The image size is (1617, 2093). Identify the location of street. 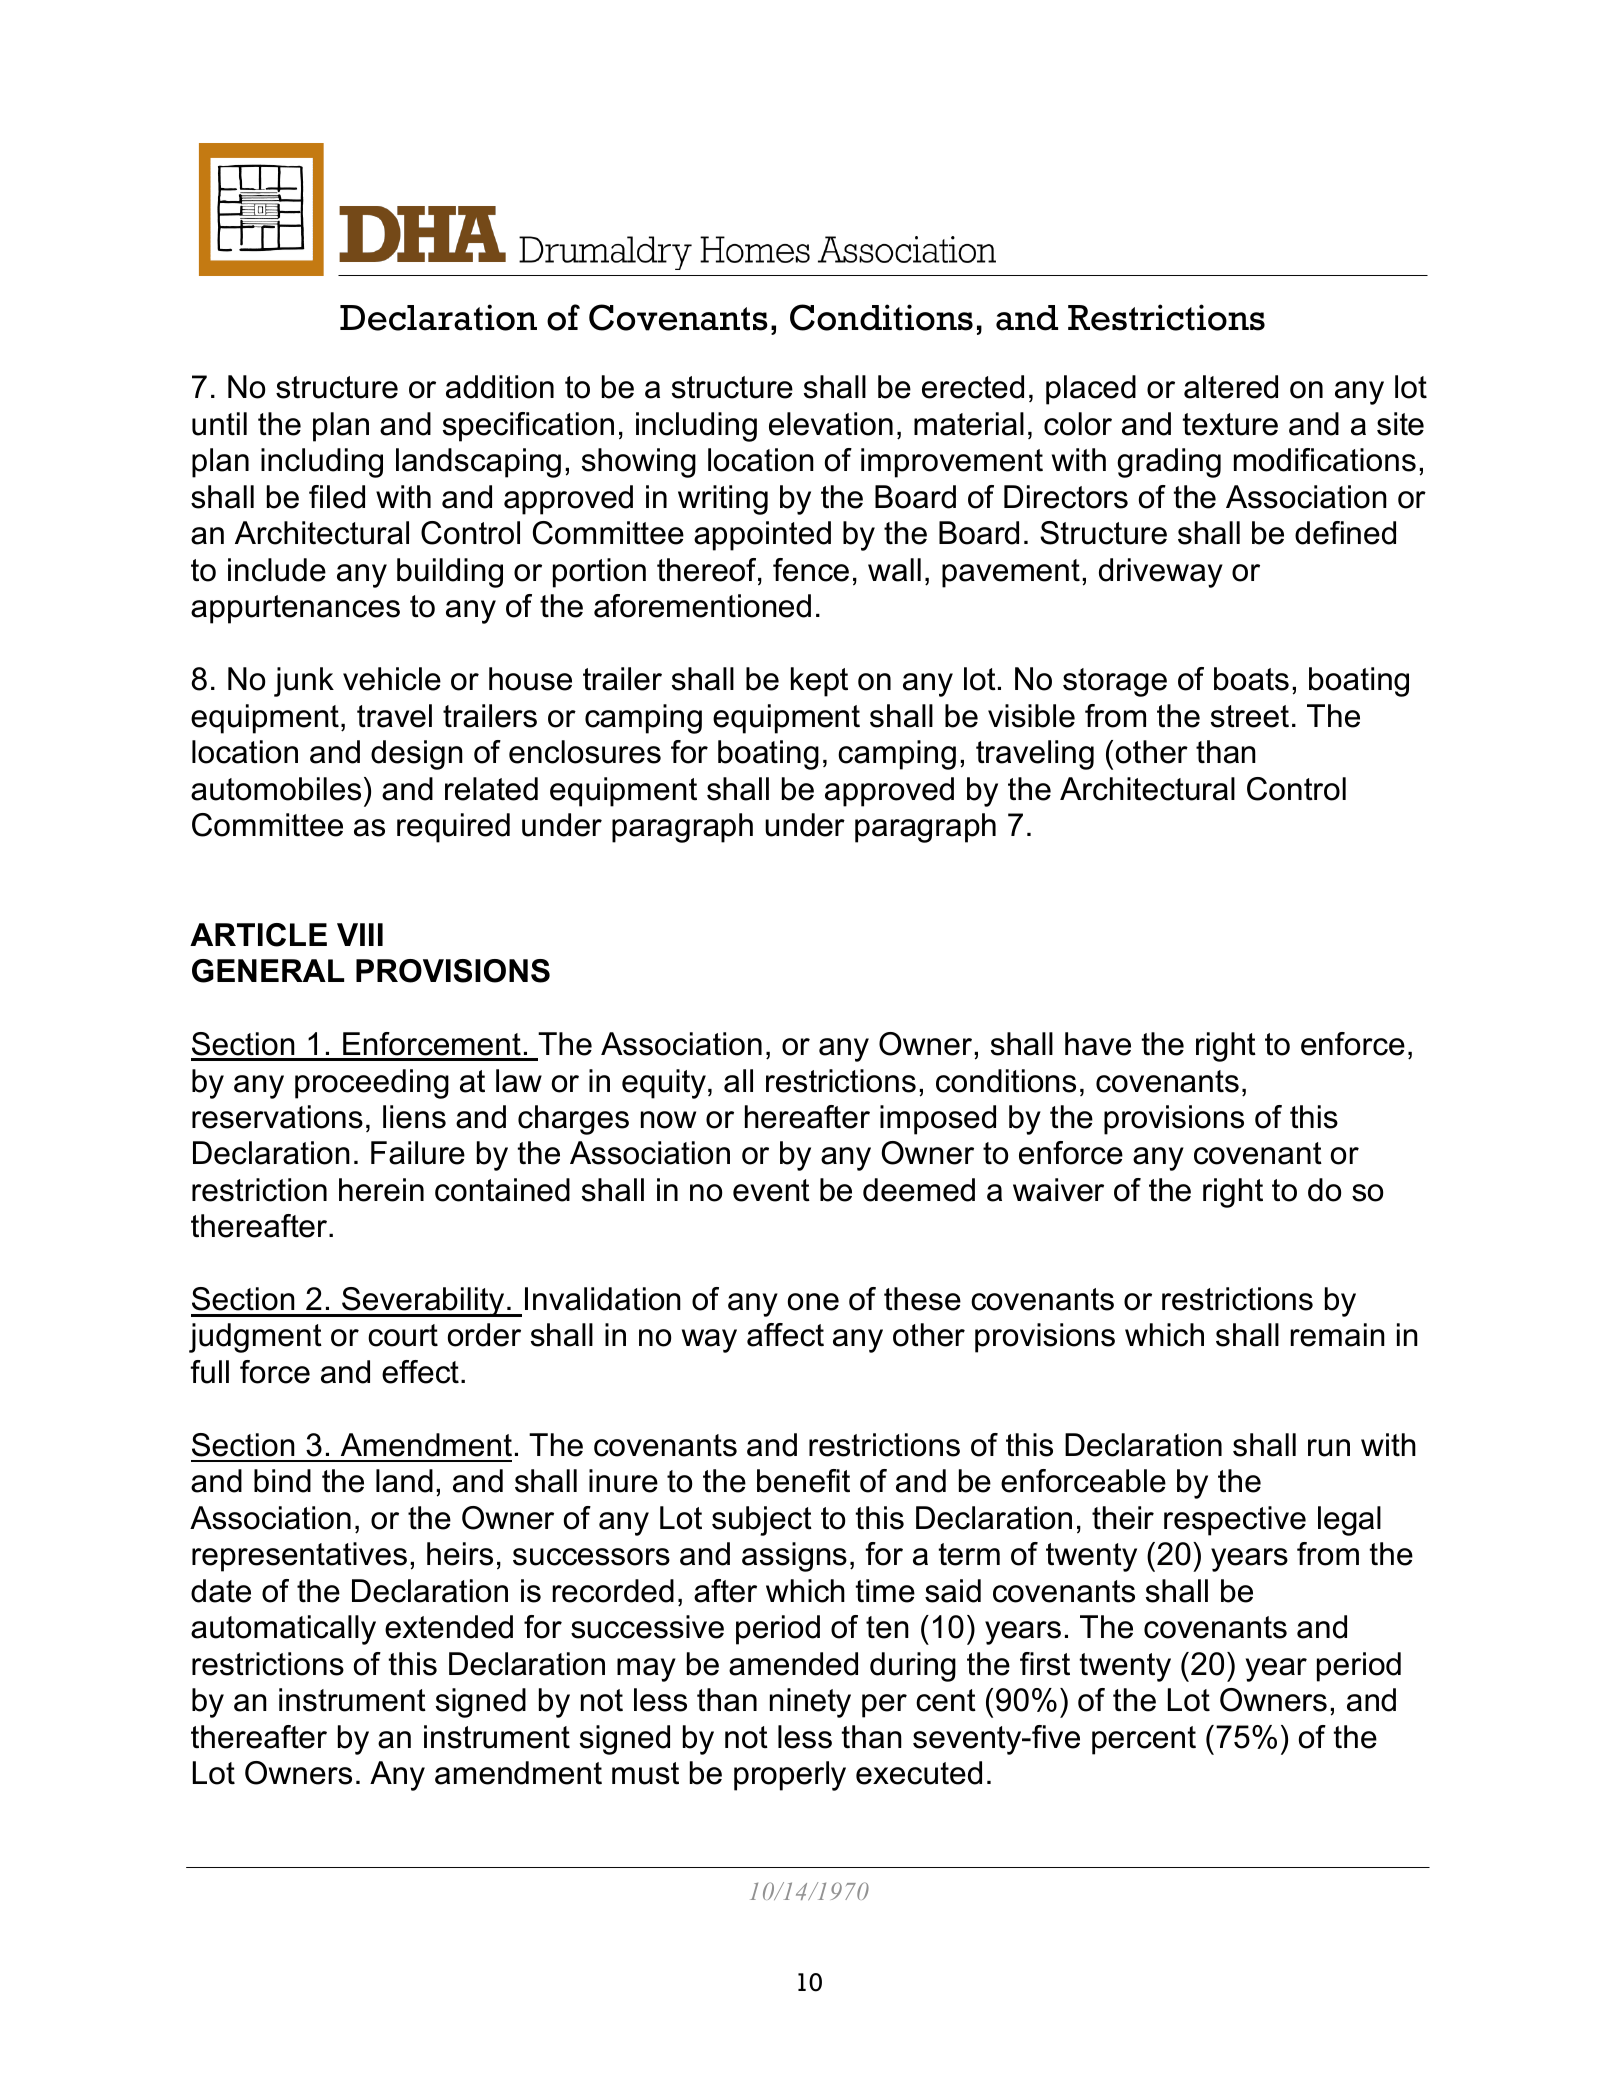
(1250, 716).
